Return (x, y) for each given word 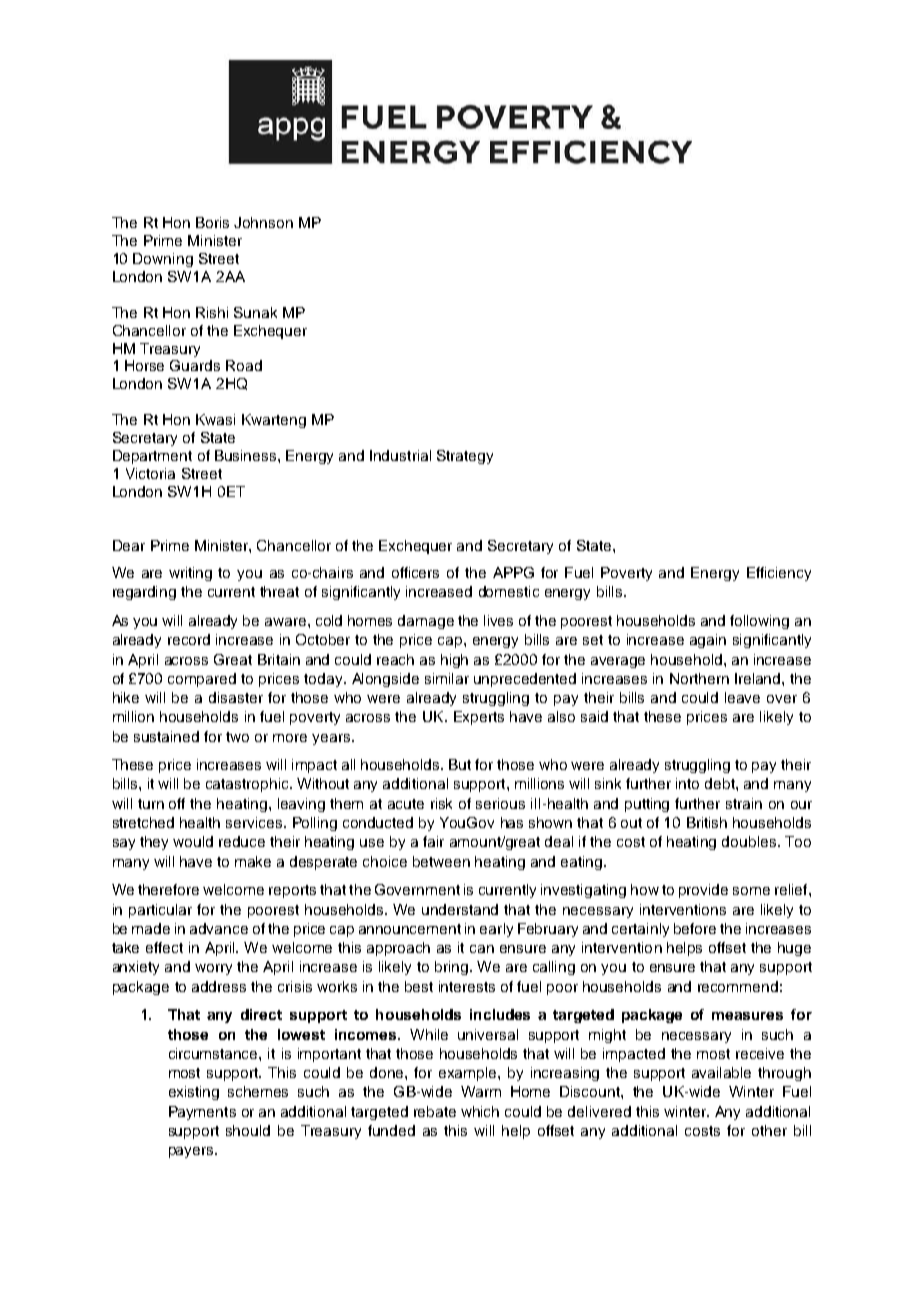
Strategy (465, 457)
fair (433, 841)
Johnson (263, 222)
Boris (212, 222)
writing (190, 574)
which (480, 1111)
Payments (202, 1113)
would (193, 841)
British (707, 822)
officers (415, 572)
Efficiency (779, 574)
